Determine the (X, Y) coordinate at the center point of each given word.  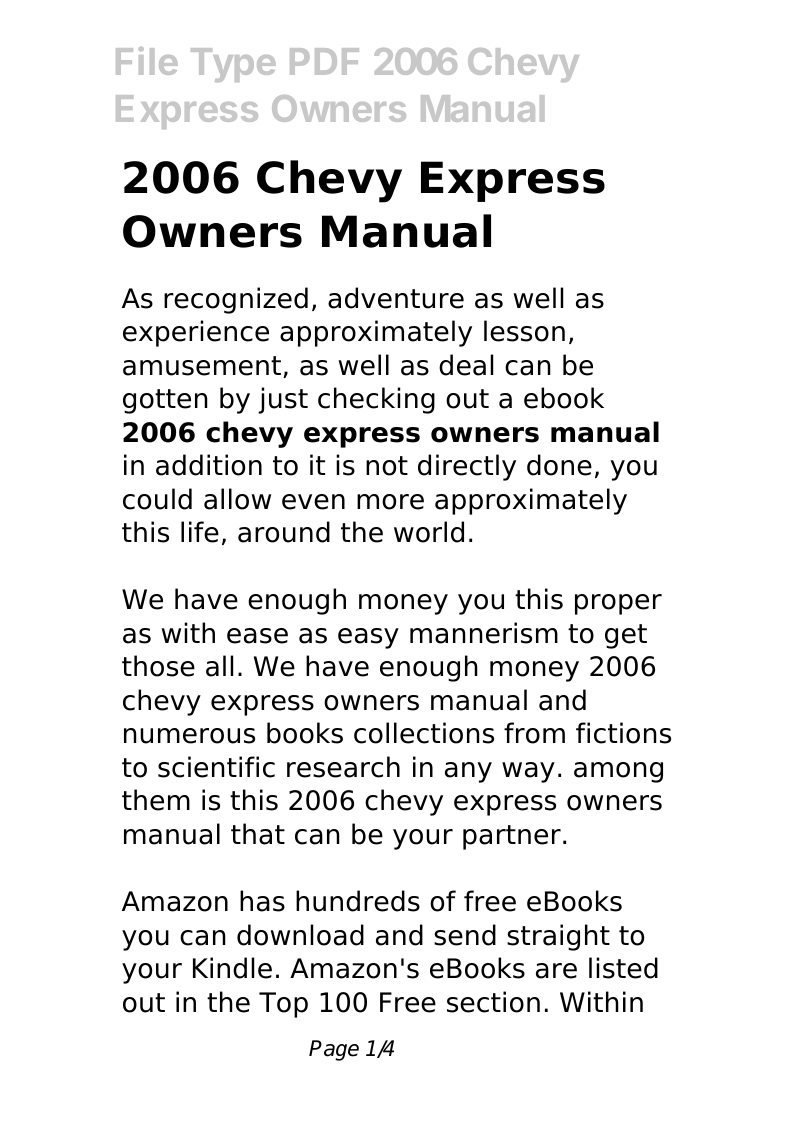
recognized (236, 300)
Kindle (232, 968)
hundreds (358, 901)
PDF (324, 61)
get (626, 636)
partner (512, 837)
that (258, 834)
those (158, 666)
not (387, 466)
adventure (396, 298)
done (559, 465)
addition (209, 465)
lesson (524, 331)
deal (466, 365)
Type (233, 65)
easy (368, 638)
